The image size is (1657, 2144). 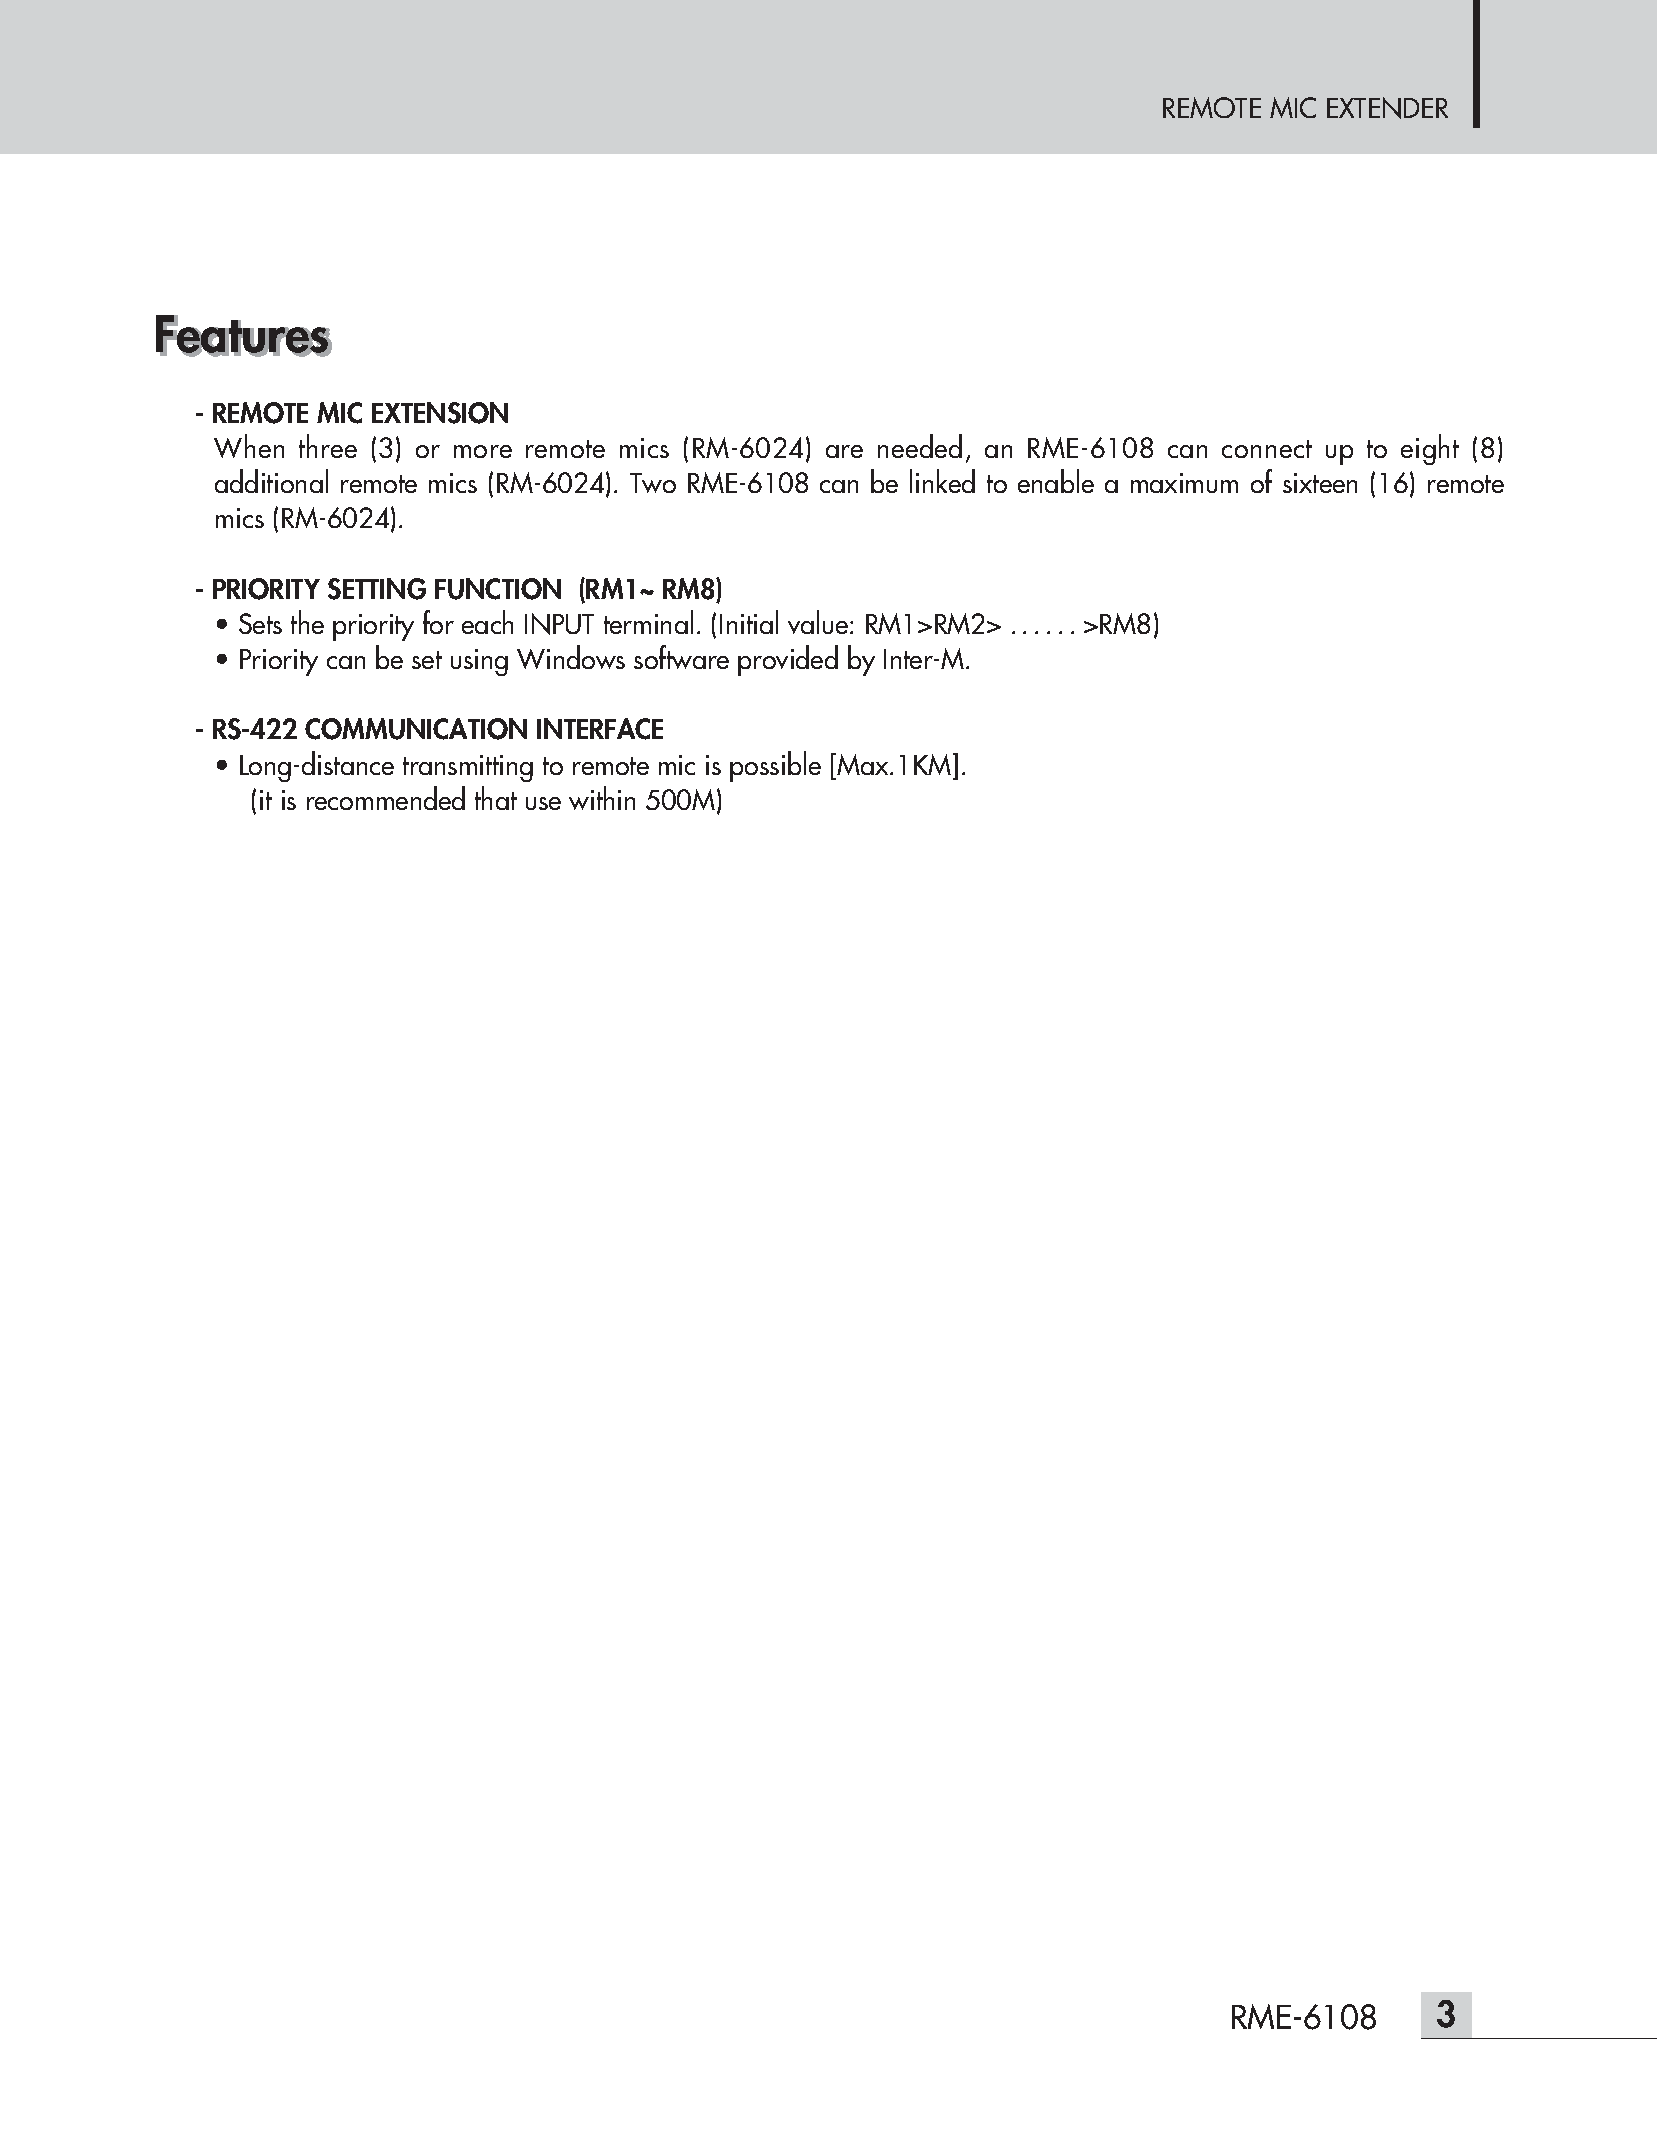 What do you see at coordinates (1387, 108) in the image?
I see `EXTENDER` at bounding box center [1387, 108].
